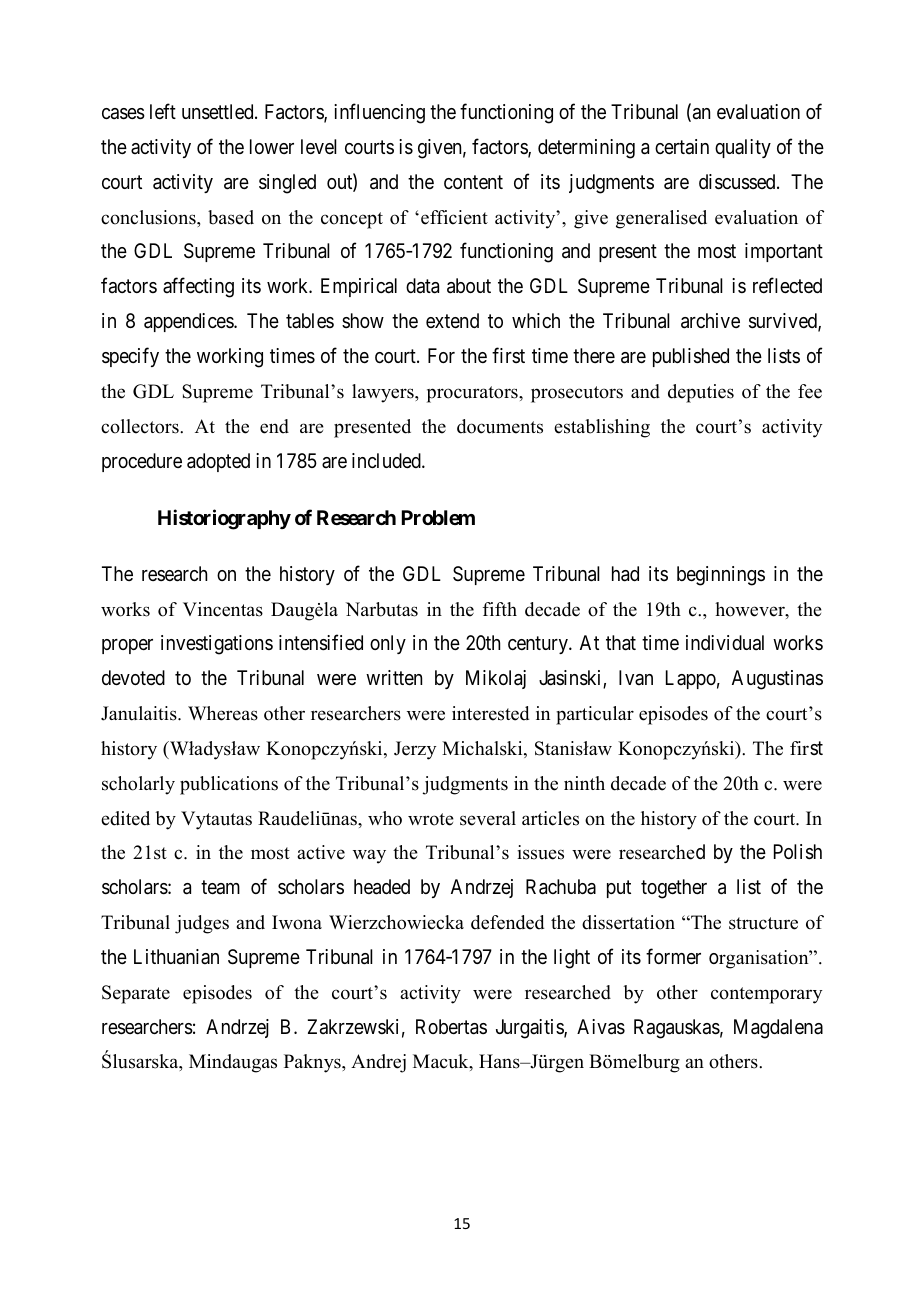  What do you see at coordinates (743, 148) in the document?
I see `quality` at bounding box center [743, 148].
